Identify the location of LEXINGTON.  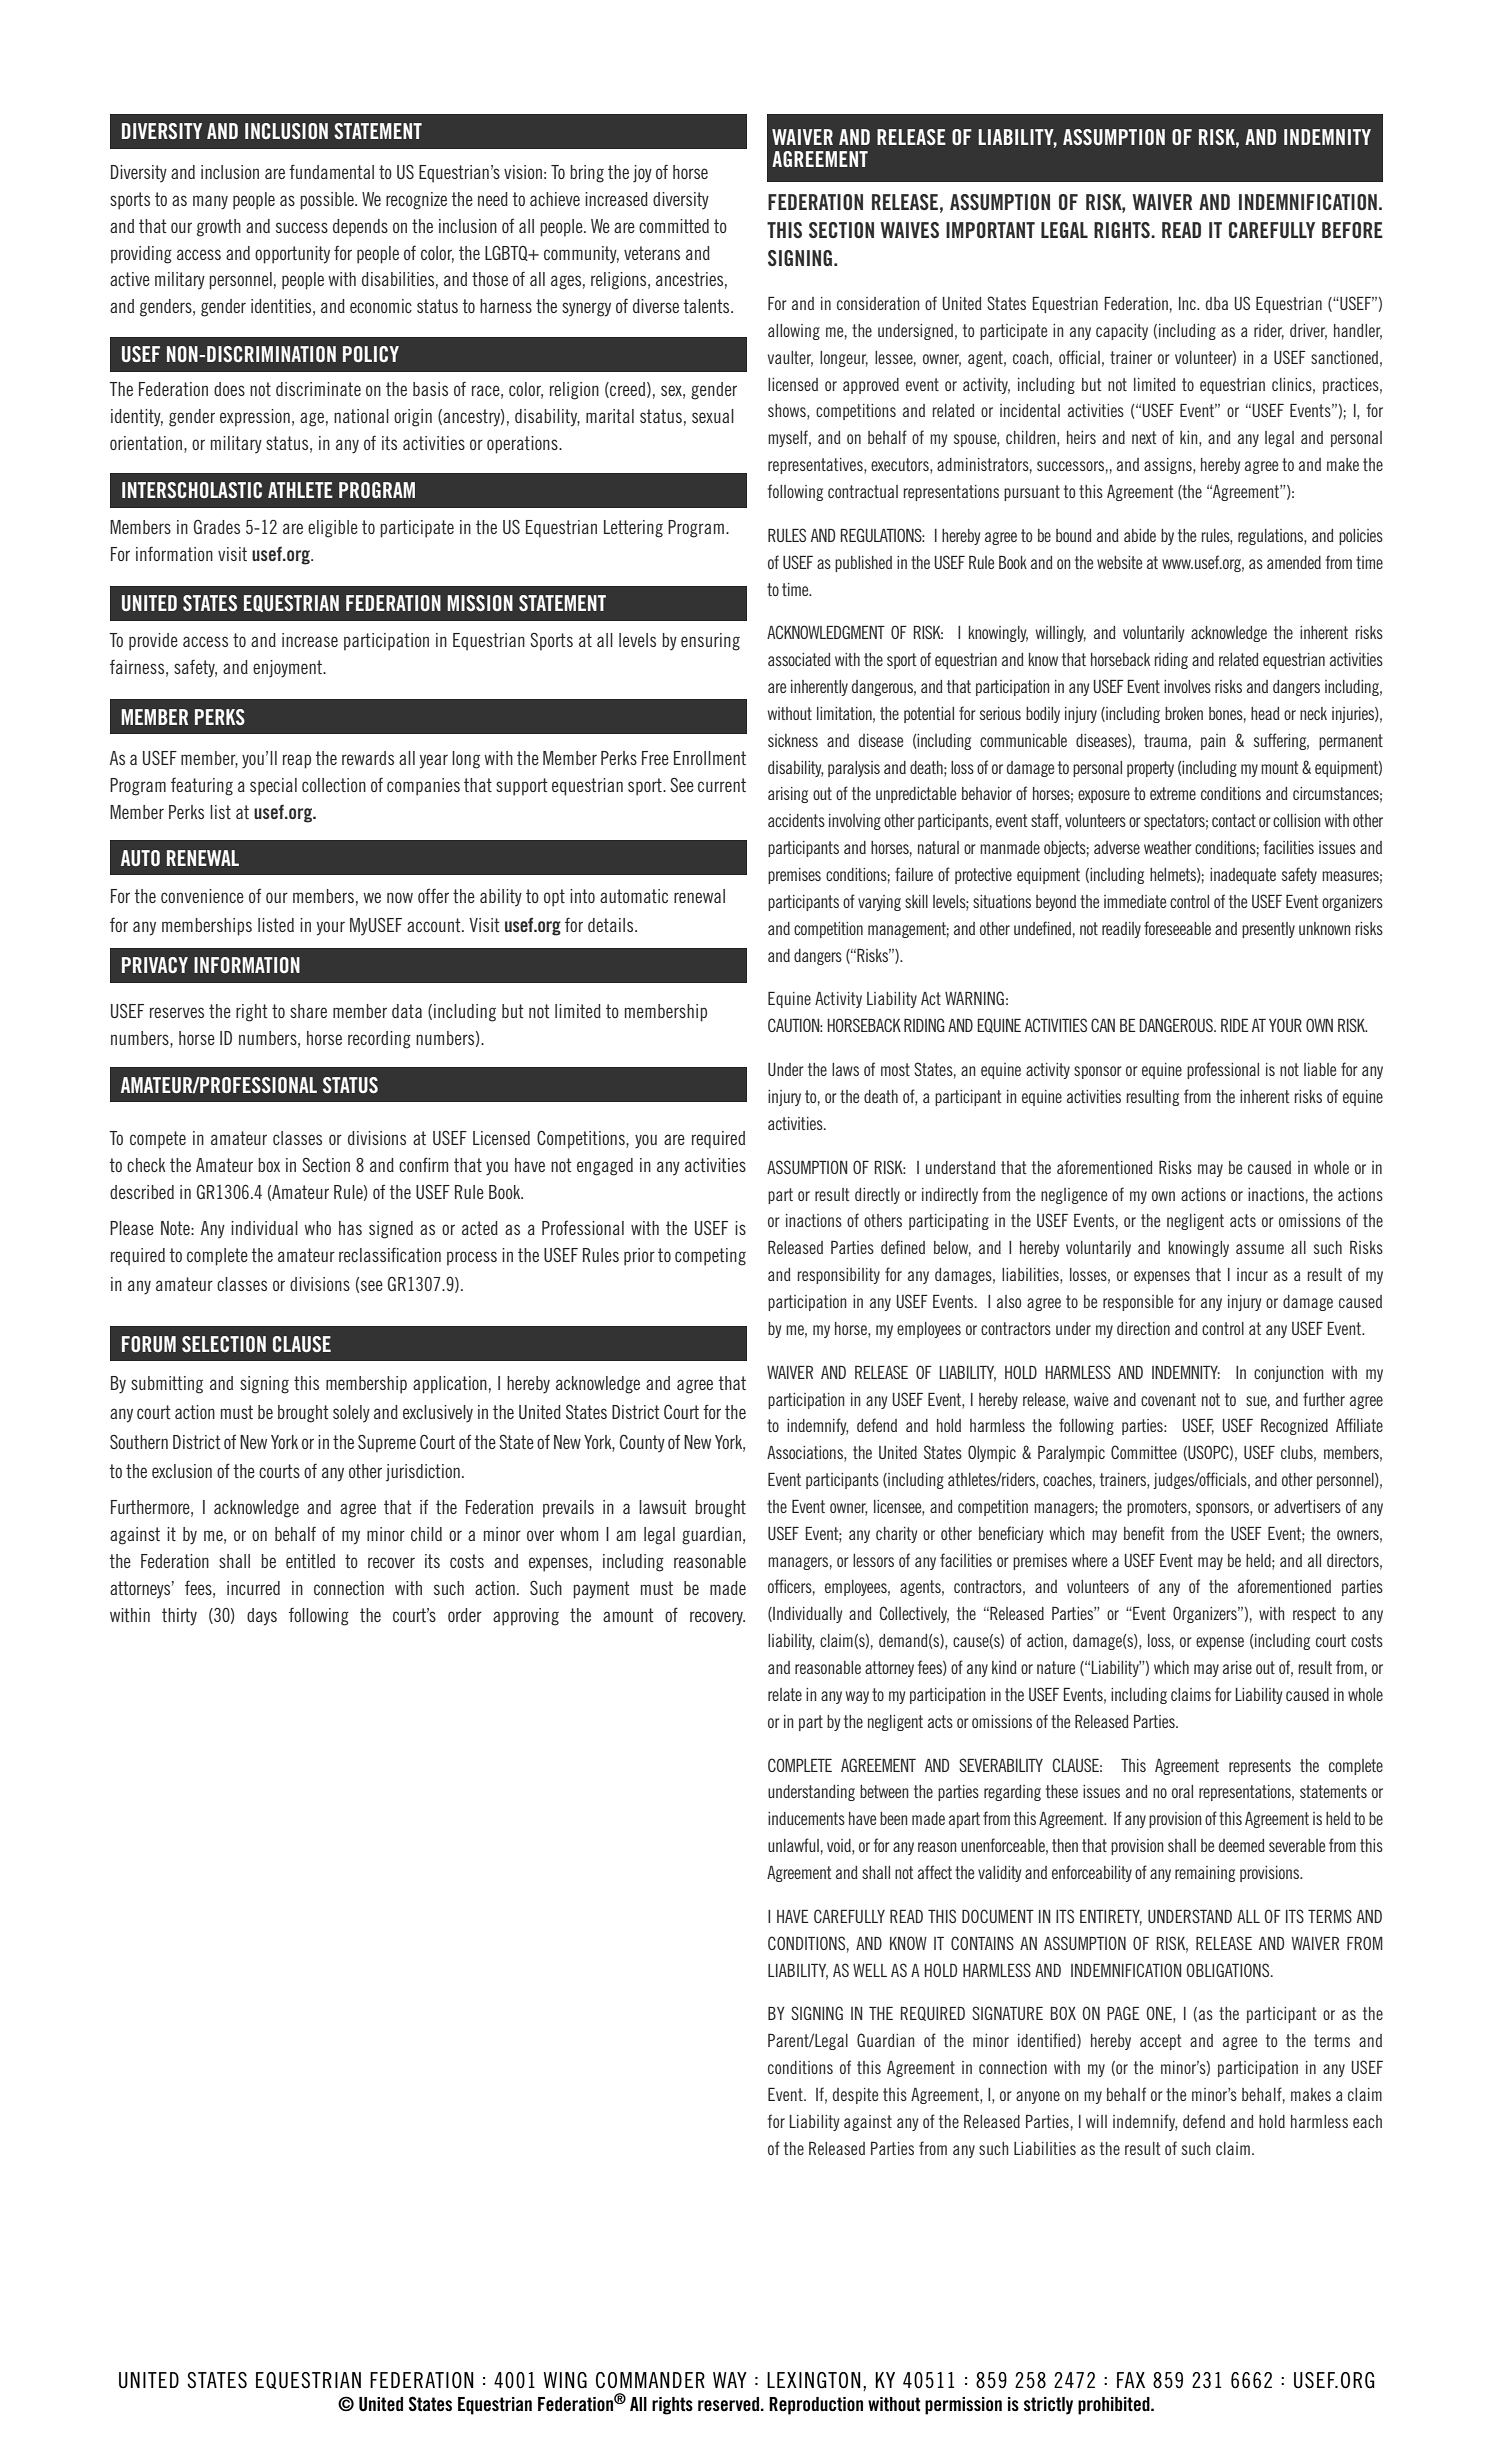
(814, 2380).
